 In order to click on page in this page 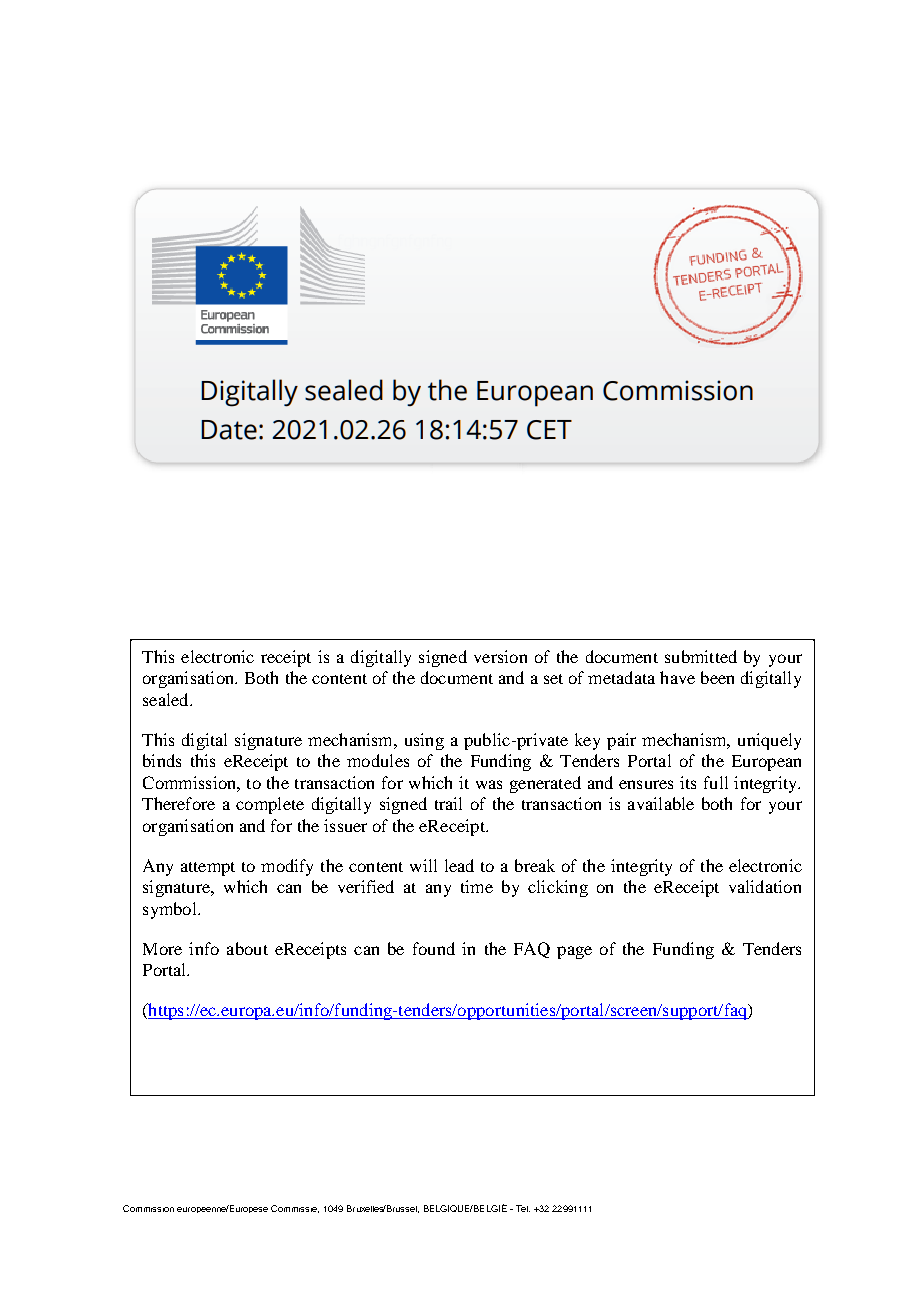, I will do `click(574, 952)`.
